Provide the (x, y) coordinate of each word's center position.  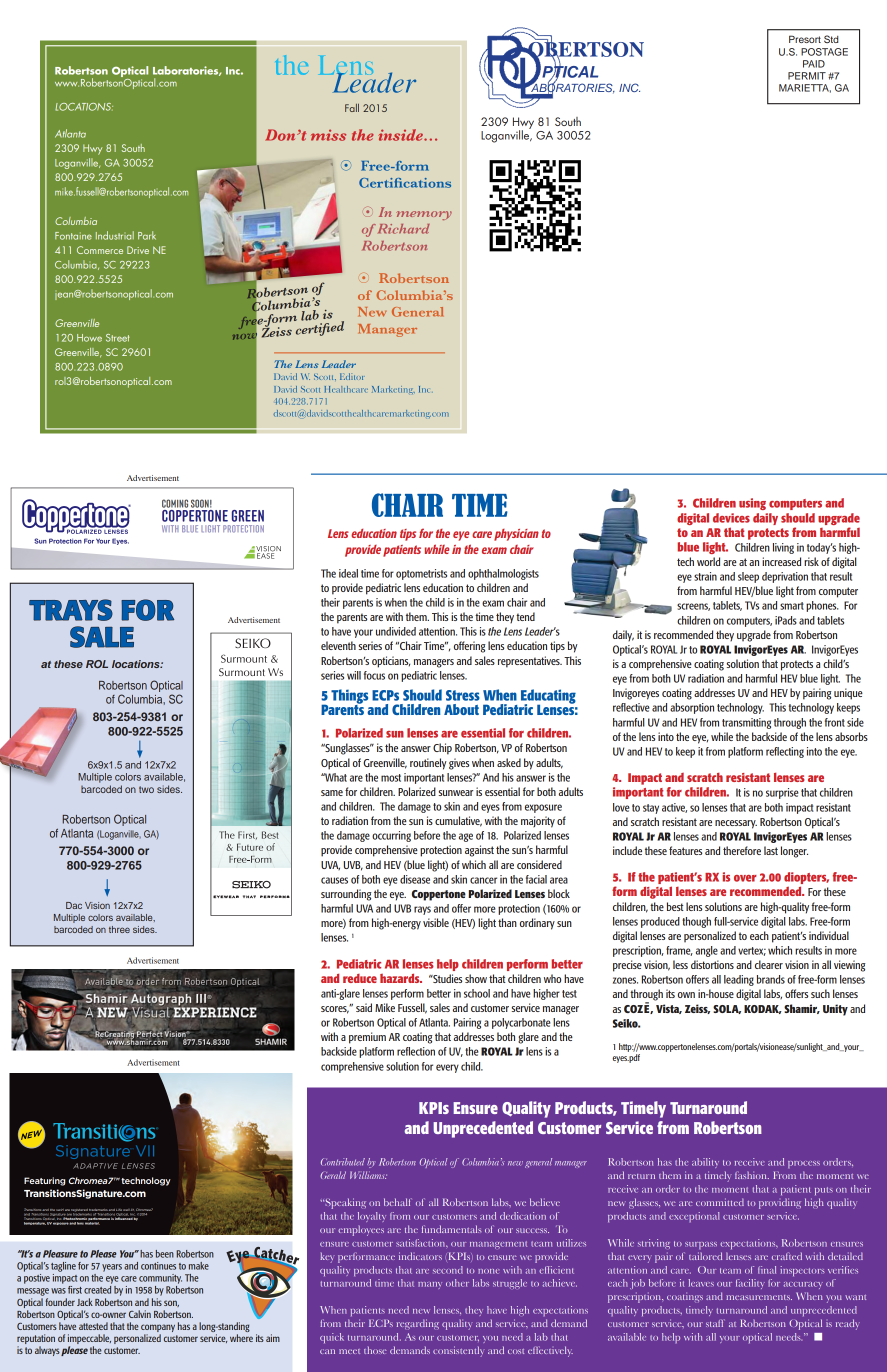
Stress (463, 695)
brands (771, 979)
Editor (352, 376)
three (119, 929)
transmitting (746, 723)
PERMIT (807, 76)
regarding (418, 1324)
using (752, 504)
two (146, 789)
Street (117, 338)
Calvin (140, 1314)
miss (328, 135)
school (477, 993)
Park (147, 235)
